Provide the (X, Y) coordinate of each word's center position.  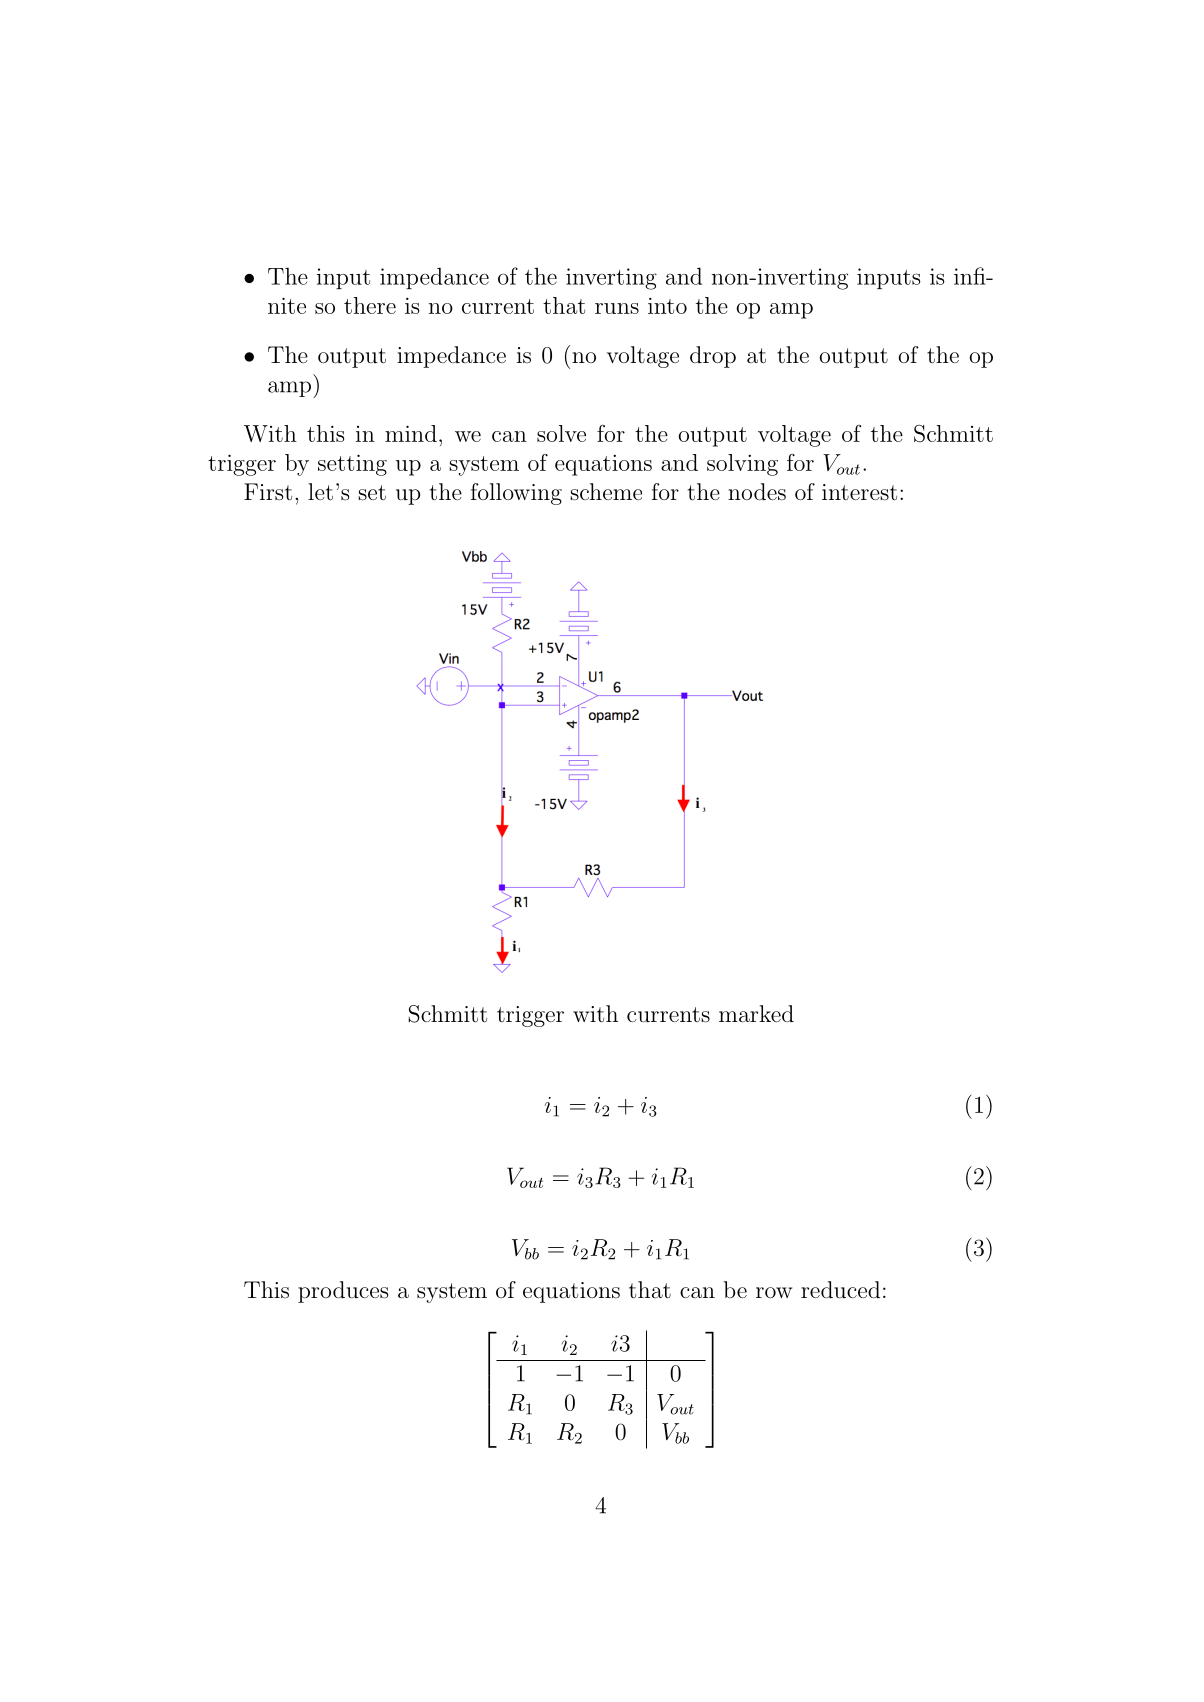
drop (713, 357)
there (370, 305)
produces (343, 1292)
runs (617, 308)
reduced (840, 1290)
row (774, 1292)
